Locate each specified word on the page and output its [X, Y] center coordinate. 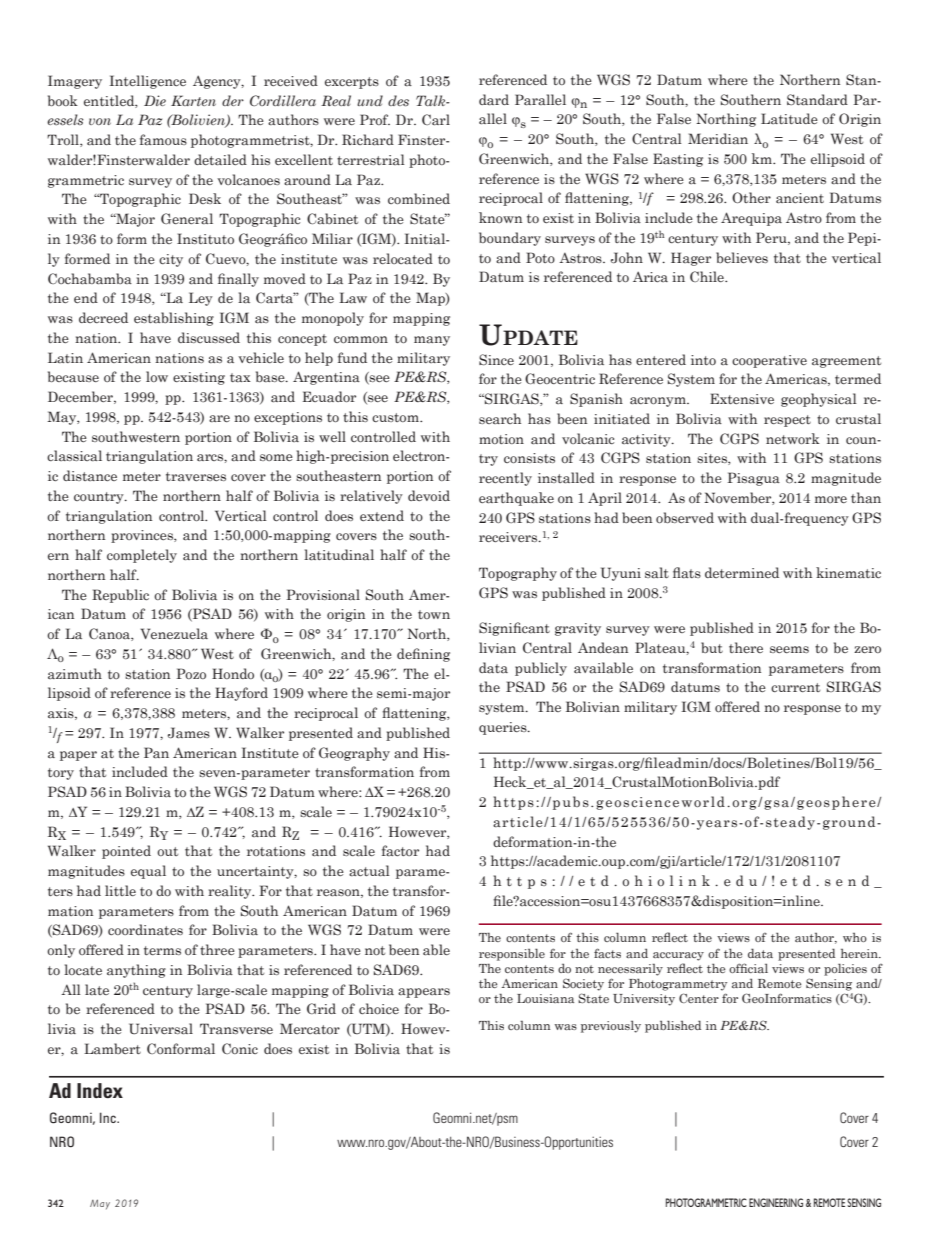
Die [155, 100]
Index [100, 1090]
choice [379, 1008]
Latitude [789, 118]
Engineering [776, 1202]
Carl [436, 120]
